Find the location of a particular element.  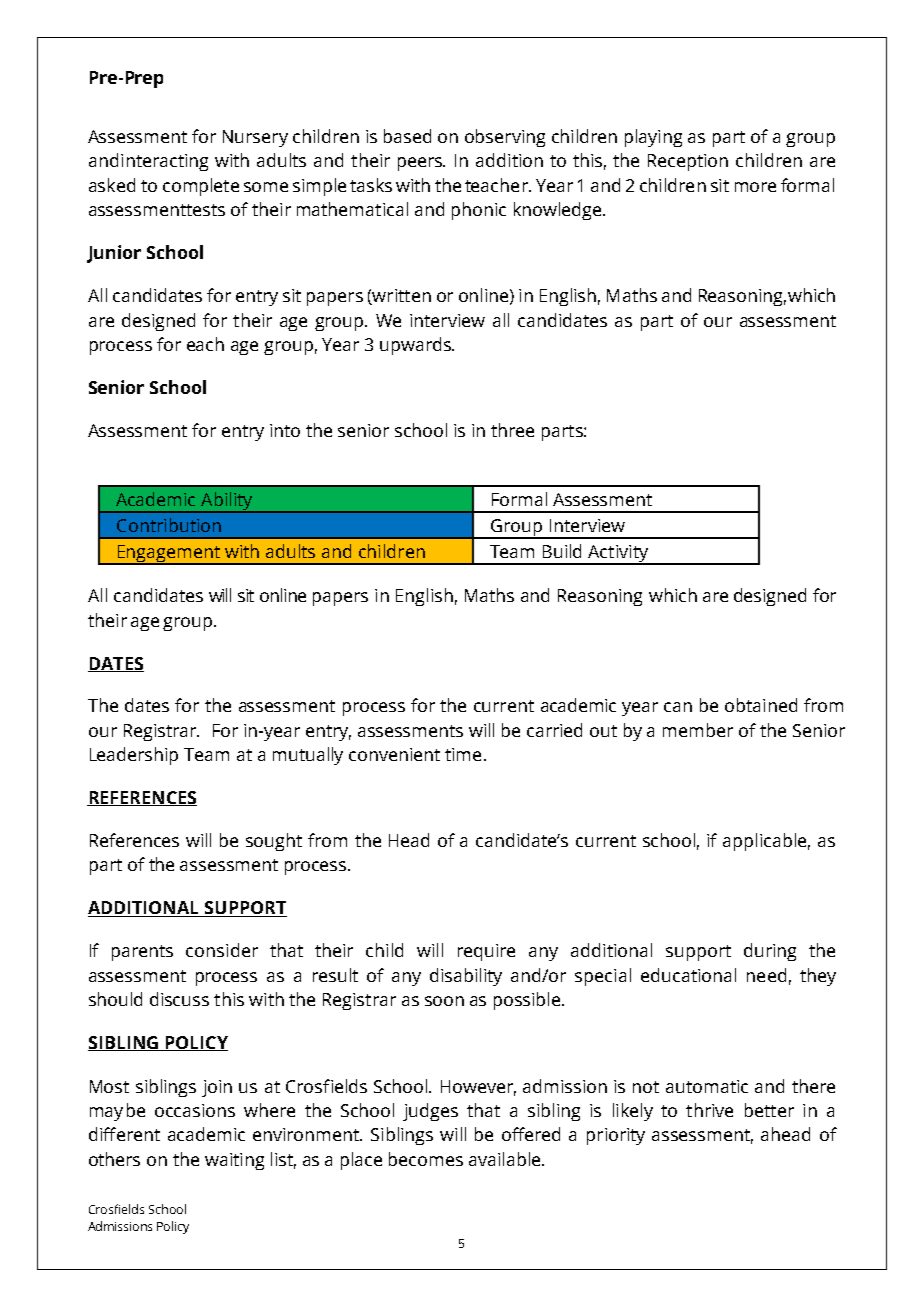

sought is located at coordinates (274, 842).
